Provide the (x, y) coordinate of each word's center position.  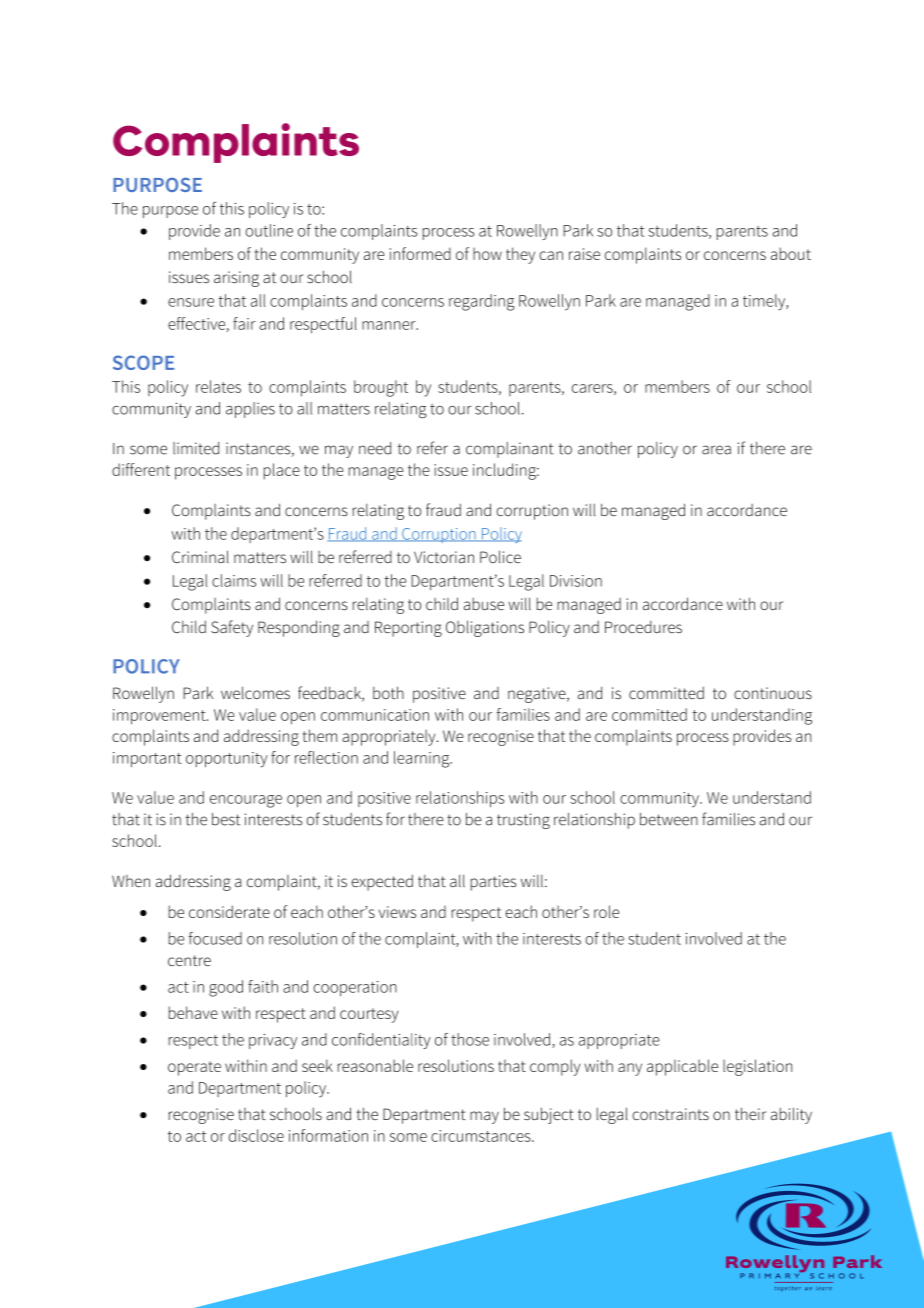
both (388, 692)
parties (493, 883)
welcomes (255, 692)
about (791, 253)
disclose (256, 1135)
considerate (229, 911)
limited (196, 448)
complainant (510, 450)
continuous (773, 693)
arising (236, 279)
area (716, 450)
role (606, 911)
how (487, 253)
